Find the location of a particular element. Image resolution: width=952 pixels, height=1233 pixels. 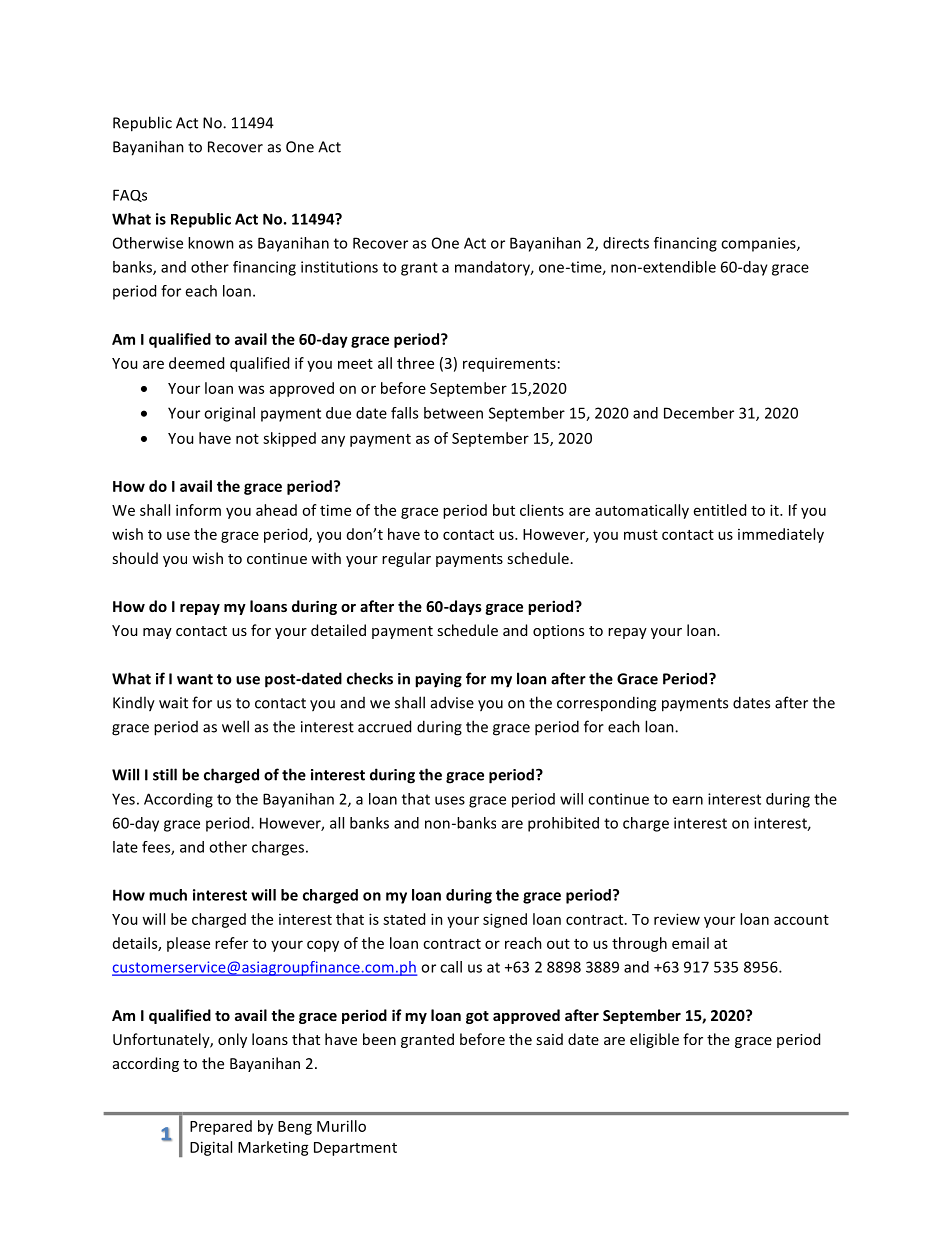

companies is located at coordinates (759, 244).
